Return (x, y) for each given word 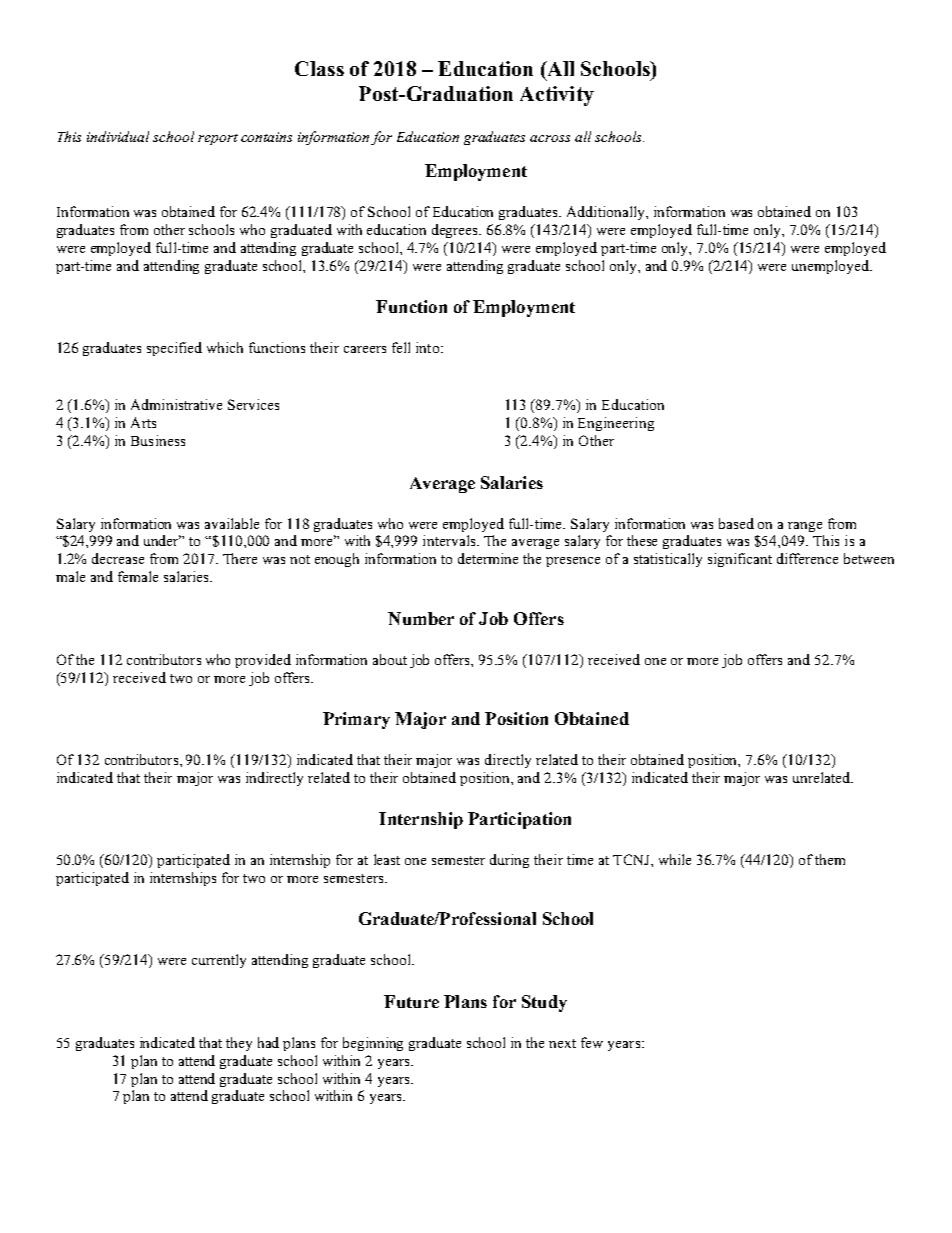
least (387, 859)
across (550, 138)
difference (807, 558)
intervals (450, 540)
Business (158, 440)
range (805, 527)
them (830, 859)
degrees (456, 231)
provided (263, 661)
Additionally (607, 213)
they (239, 1044)
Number (421, 618)
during (509, 861)
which (225, 347)
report (218, 139)
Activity (557, 96)
